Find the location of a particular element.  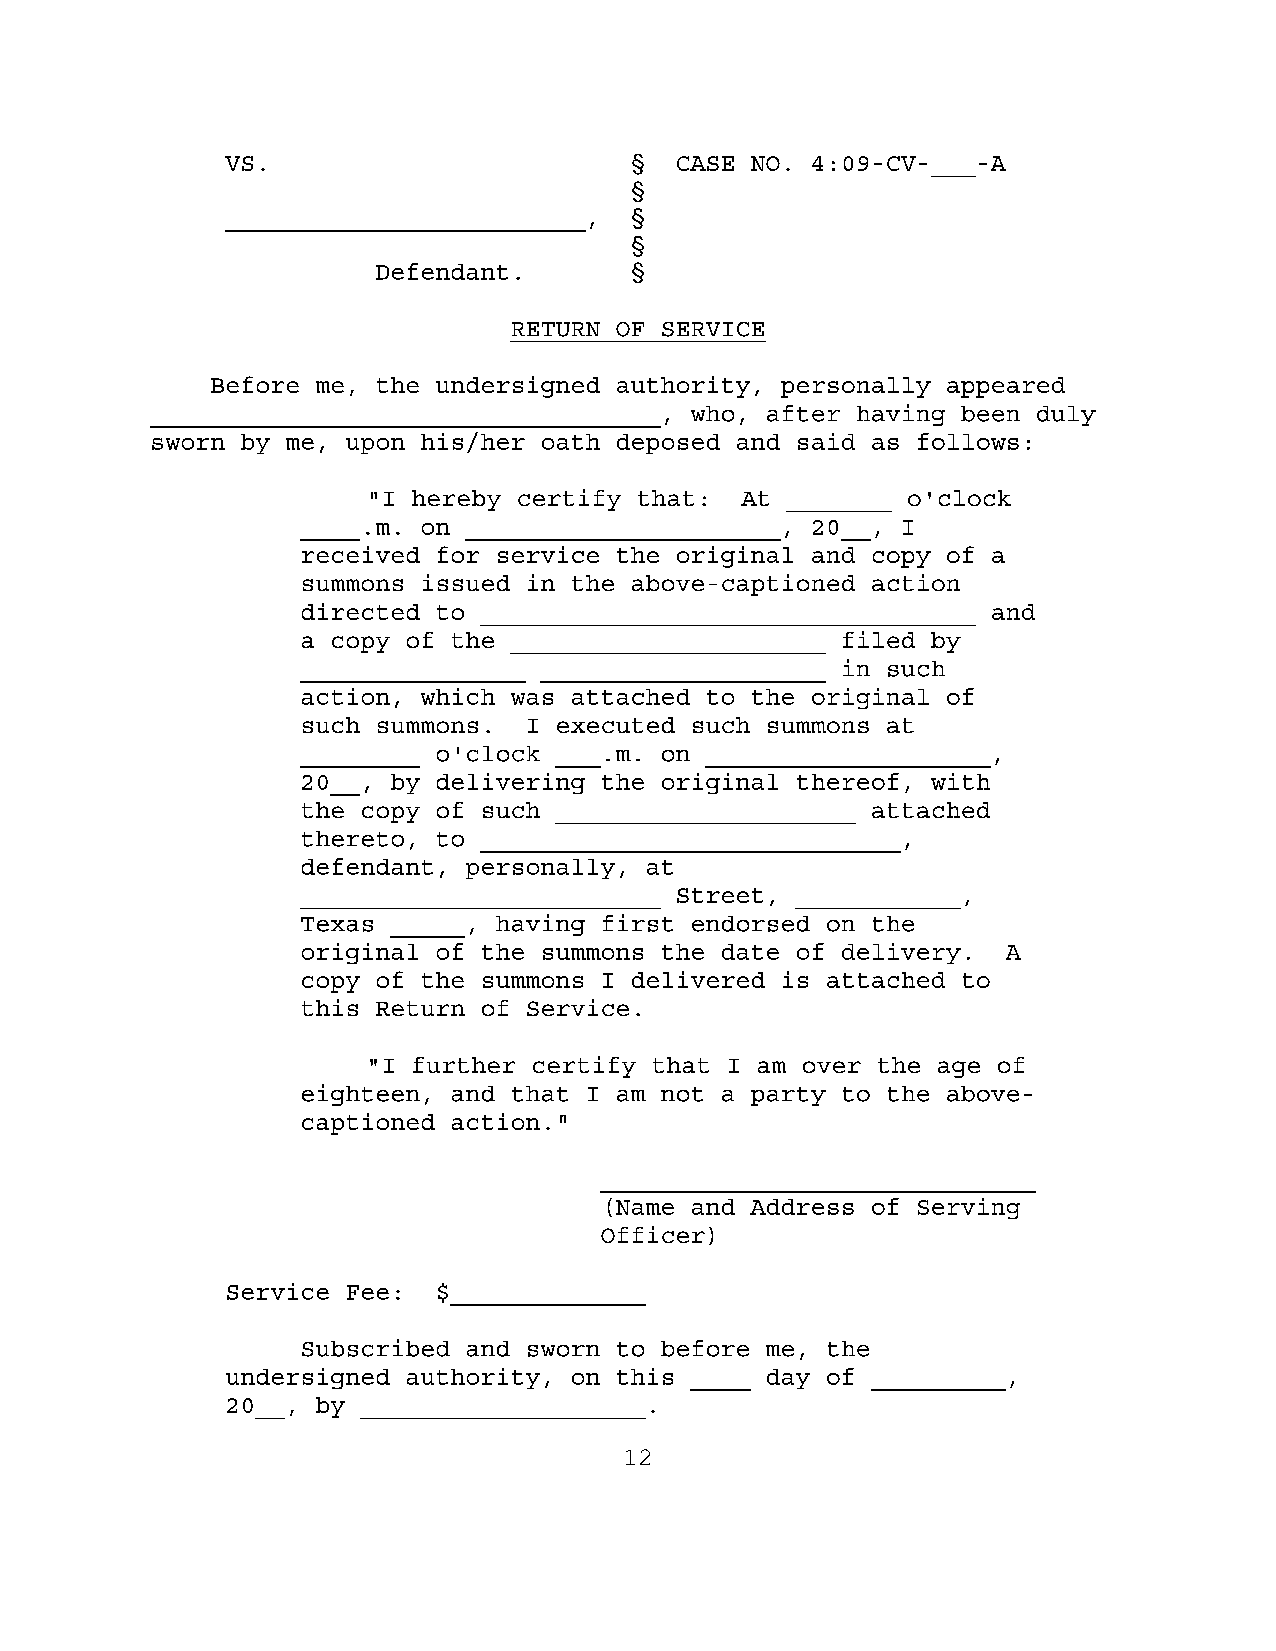

appeared is located at coordinates (1006, 387).
